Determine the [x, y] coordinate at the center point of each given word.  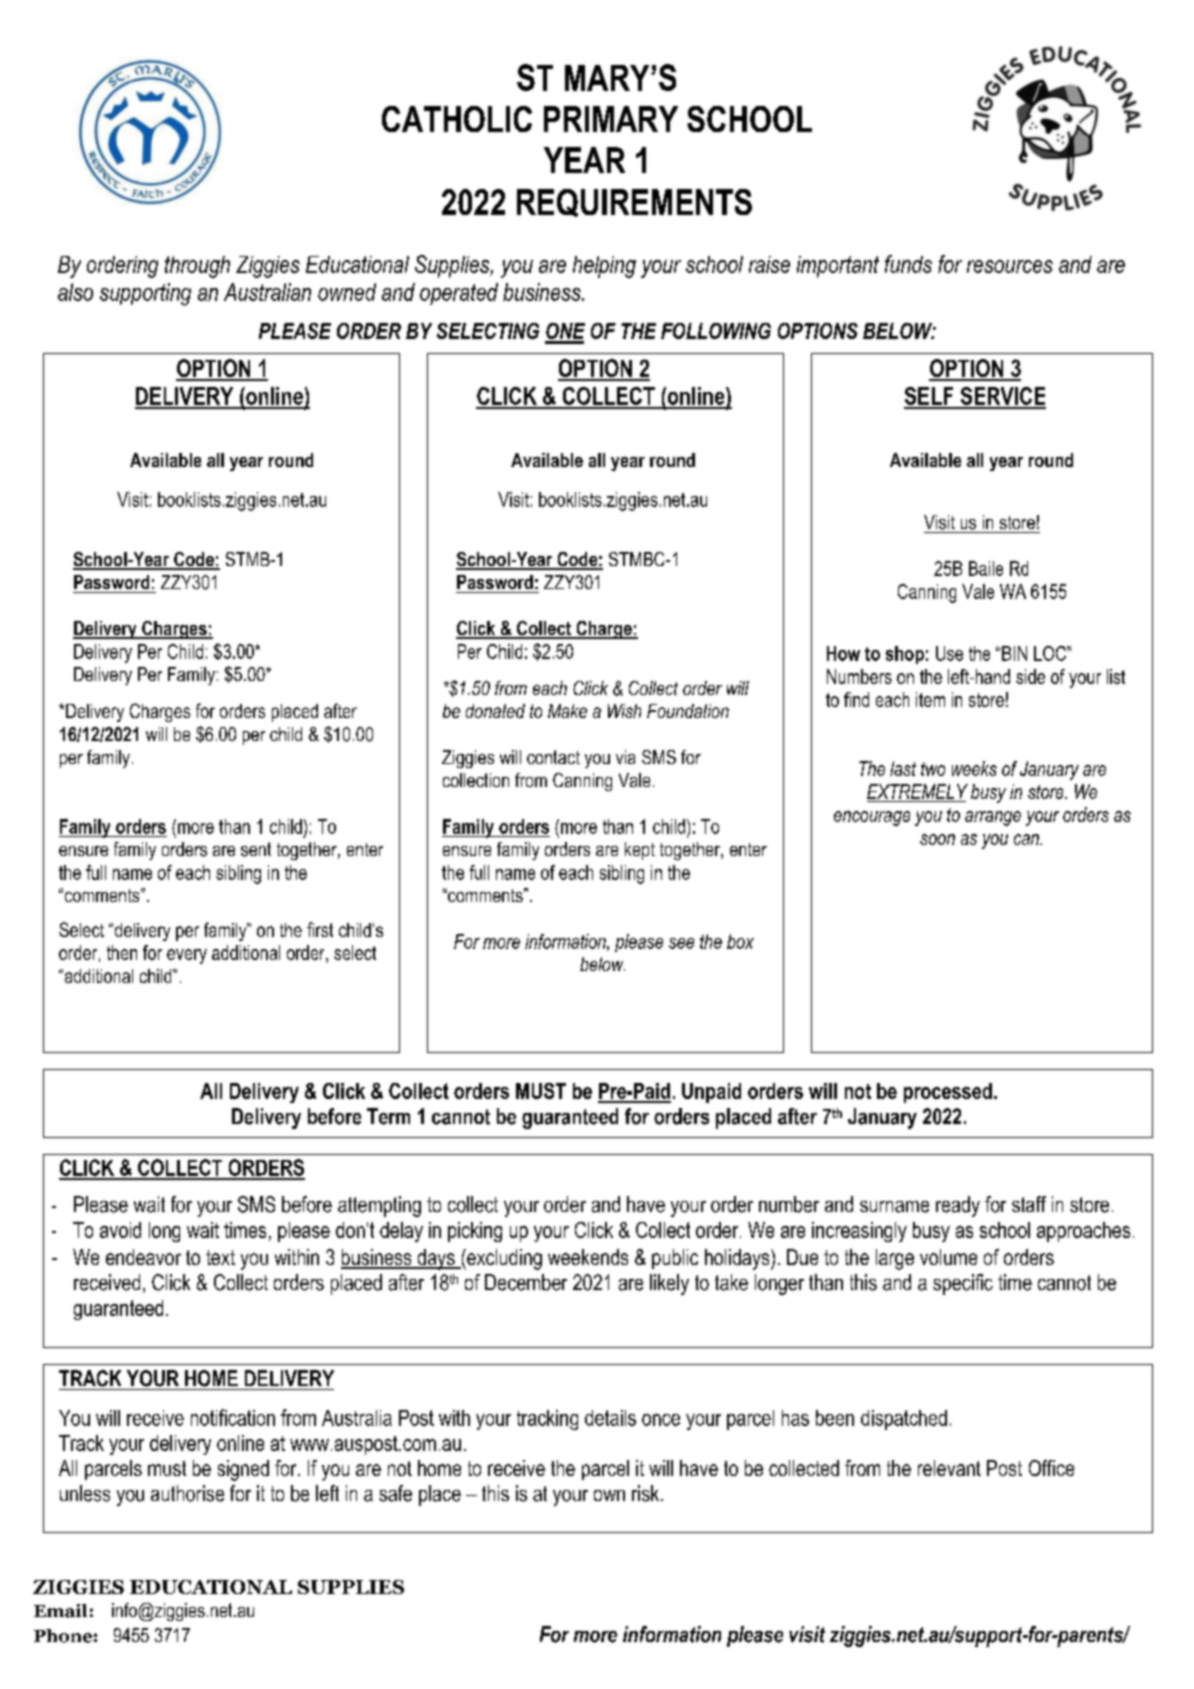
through [197, 267]
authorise [187, 1493]
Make [567, 711]
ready [958, 1206]
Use [949, 653]
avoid [120, 1230]
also [75, 292]
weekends [588, 1257]
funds [908, 264]
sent [256, 849]
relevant [949, 1468]
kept [640, 851]
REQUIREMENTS [634, 203]
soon [937, 839]
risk [647, 1493]
